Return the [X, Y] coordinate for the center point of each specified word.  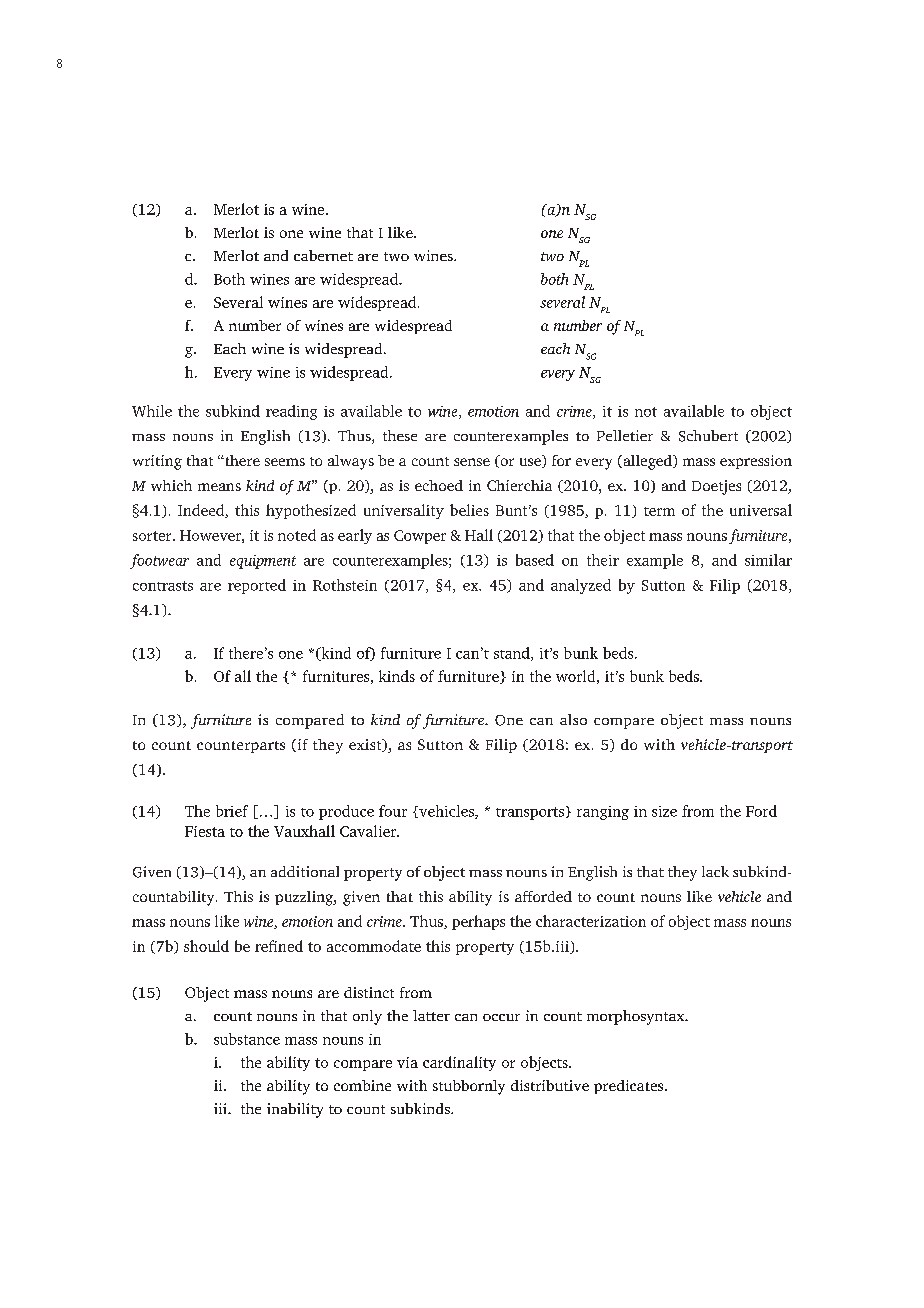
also [573, 719]
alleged [647, 462]
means [219, 487]
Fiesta [205, 831]
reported [257, 586]
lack [715, 871]
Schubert [708, 436]
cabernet [323, 255]
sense [472, 462]
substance [247, 1039]
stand [513, 654]
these [400, 435]
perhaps [478, 922]
